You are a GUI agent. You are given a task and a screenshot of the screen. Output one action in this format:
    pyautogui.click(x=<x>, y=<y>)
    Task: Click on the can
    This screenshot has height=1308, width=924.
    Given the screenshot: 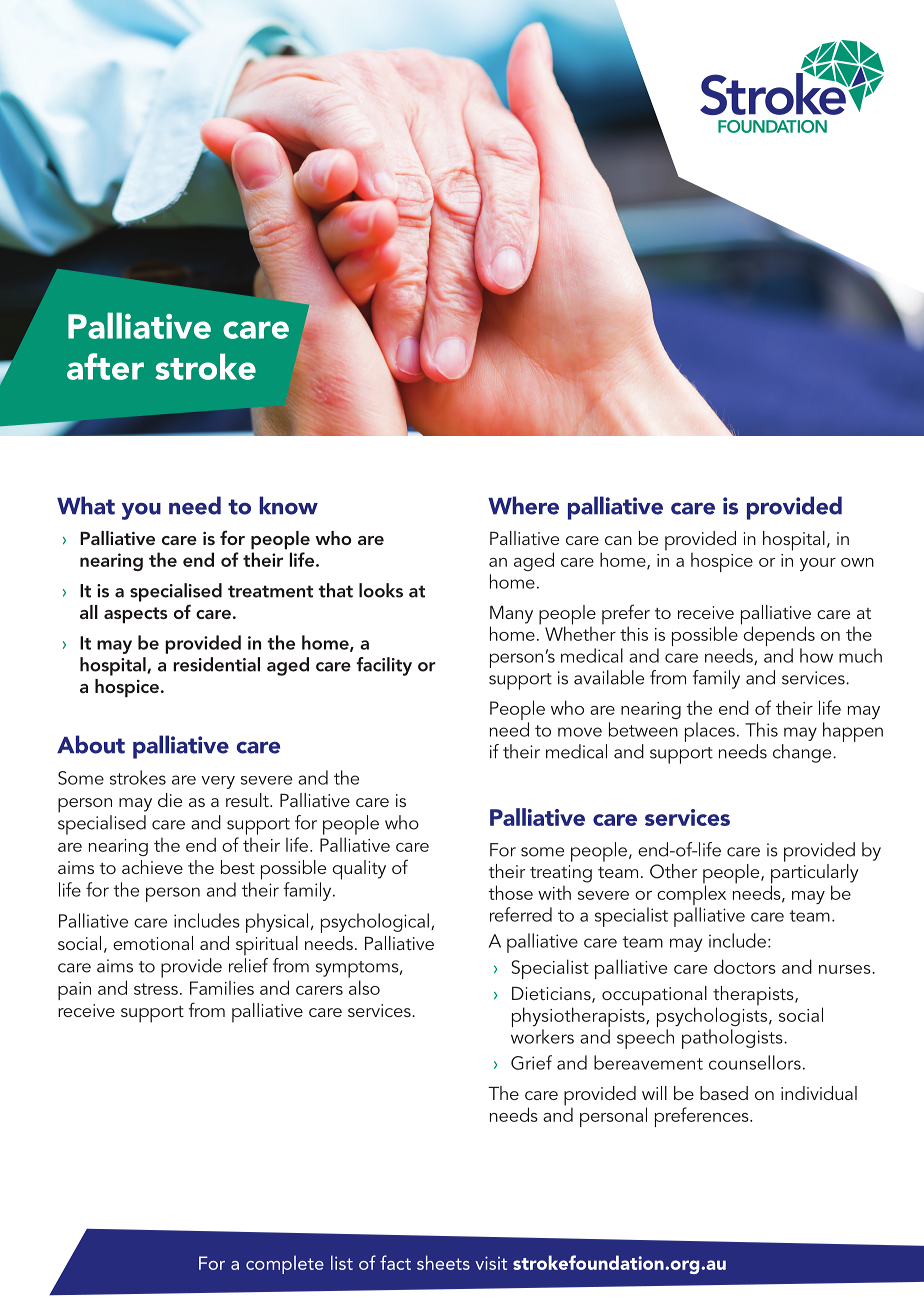 What is the action you would take?
    pyautogui.click(x=618, y=540)
